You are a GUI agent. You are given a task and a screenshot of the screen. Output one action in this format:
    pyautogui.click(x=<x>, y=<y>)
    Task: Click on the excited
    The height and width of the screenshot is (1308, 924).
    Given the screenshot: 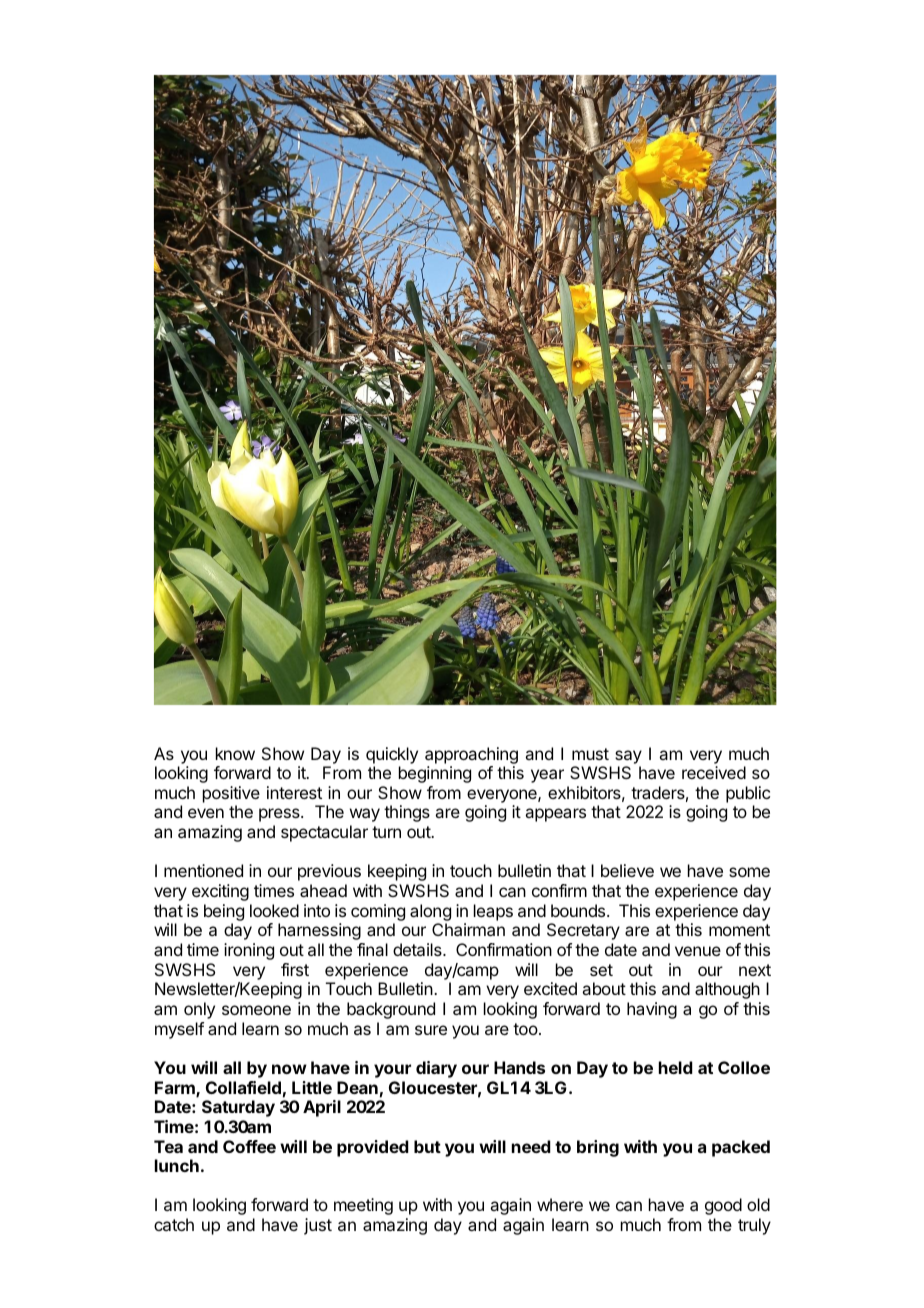 What is the action you would take?
    pyautogui.click(x=550, y=988)
